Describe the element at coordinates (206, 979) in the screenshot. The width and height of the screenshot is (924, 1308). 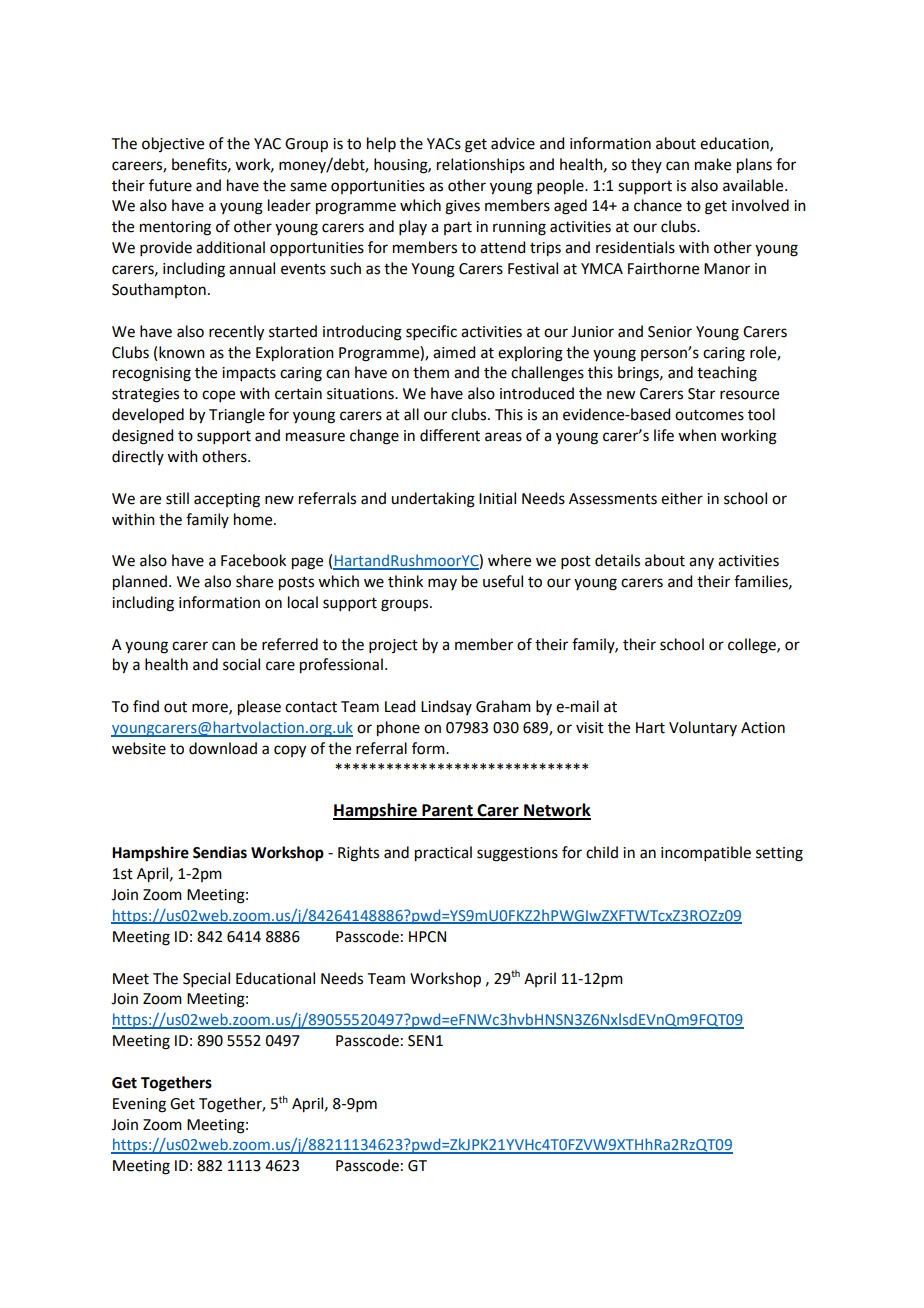
I see `Special` at that location.
